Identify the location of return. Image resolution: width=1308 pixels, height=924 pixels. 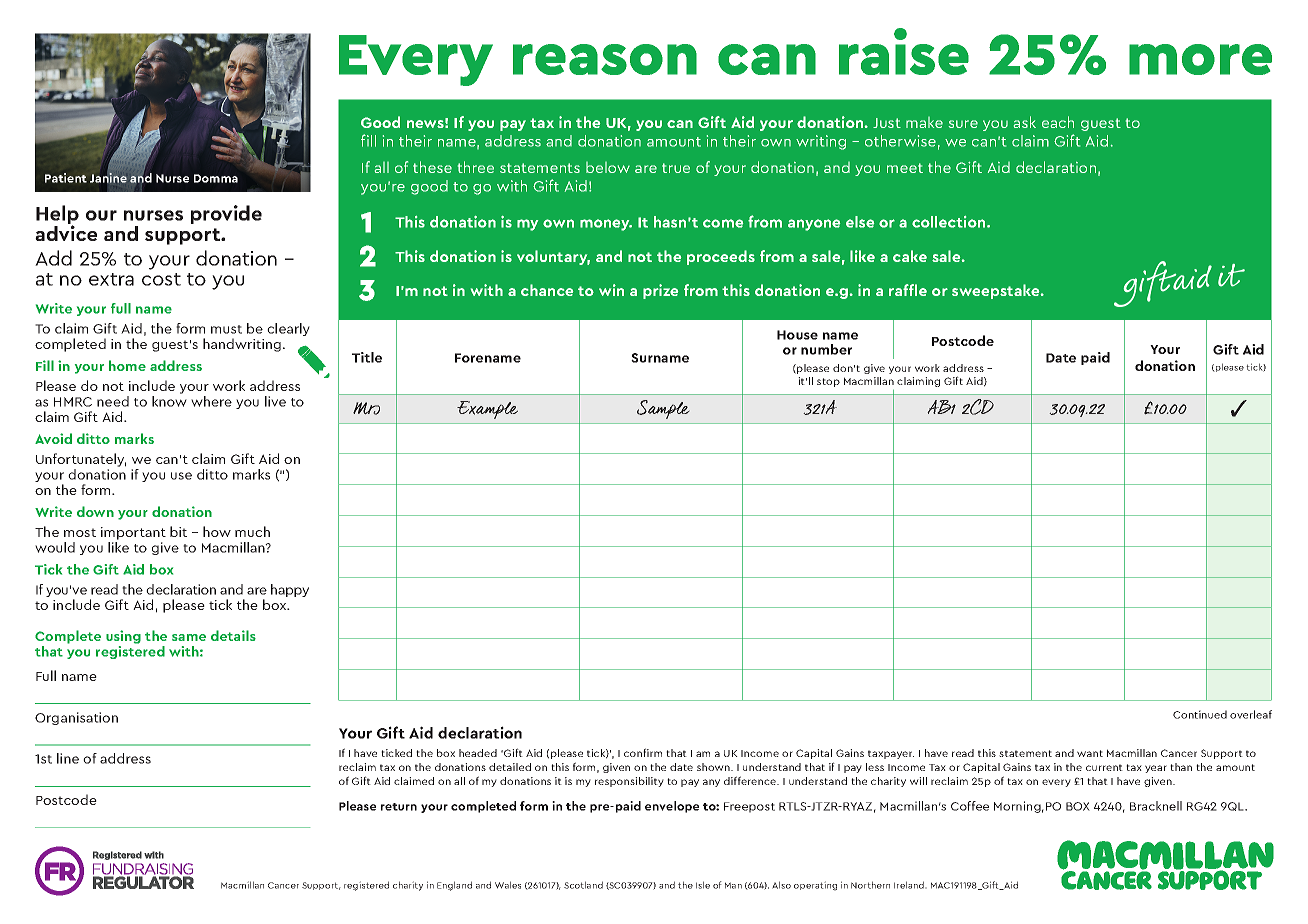
(399, 807).
